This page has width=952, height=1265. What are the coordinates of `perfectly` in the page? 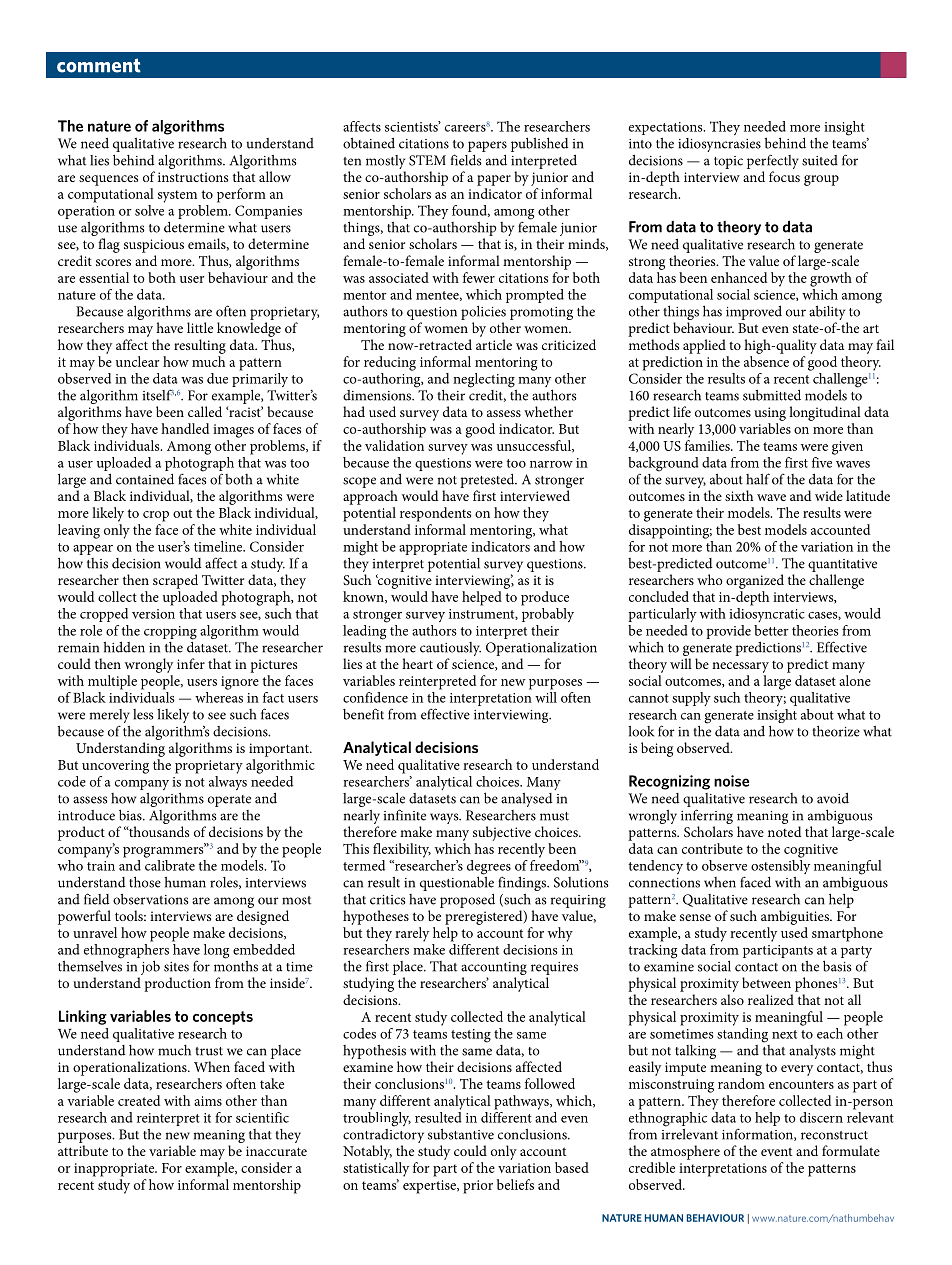 It's located at (773, 161).
